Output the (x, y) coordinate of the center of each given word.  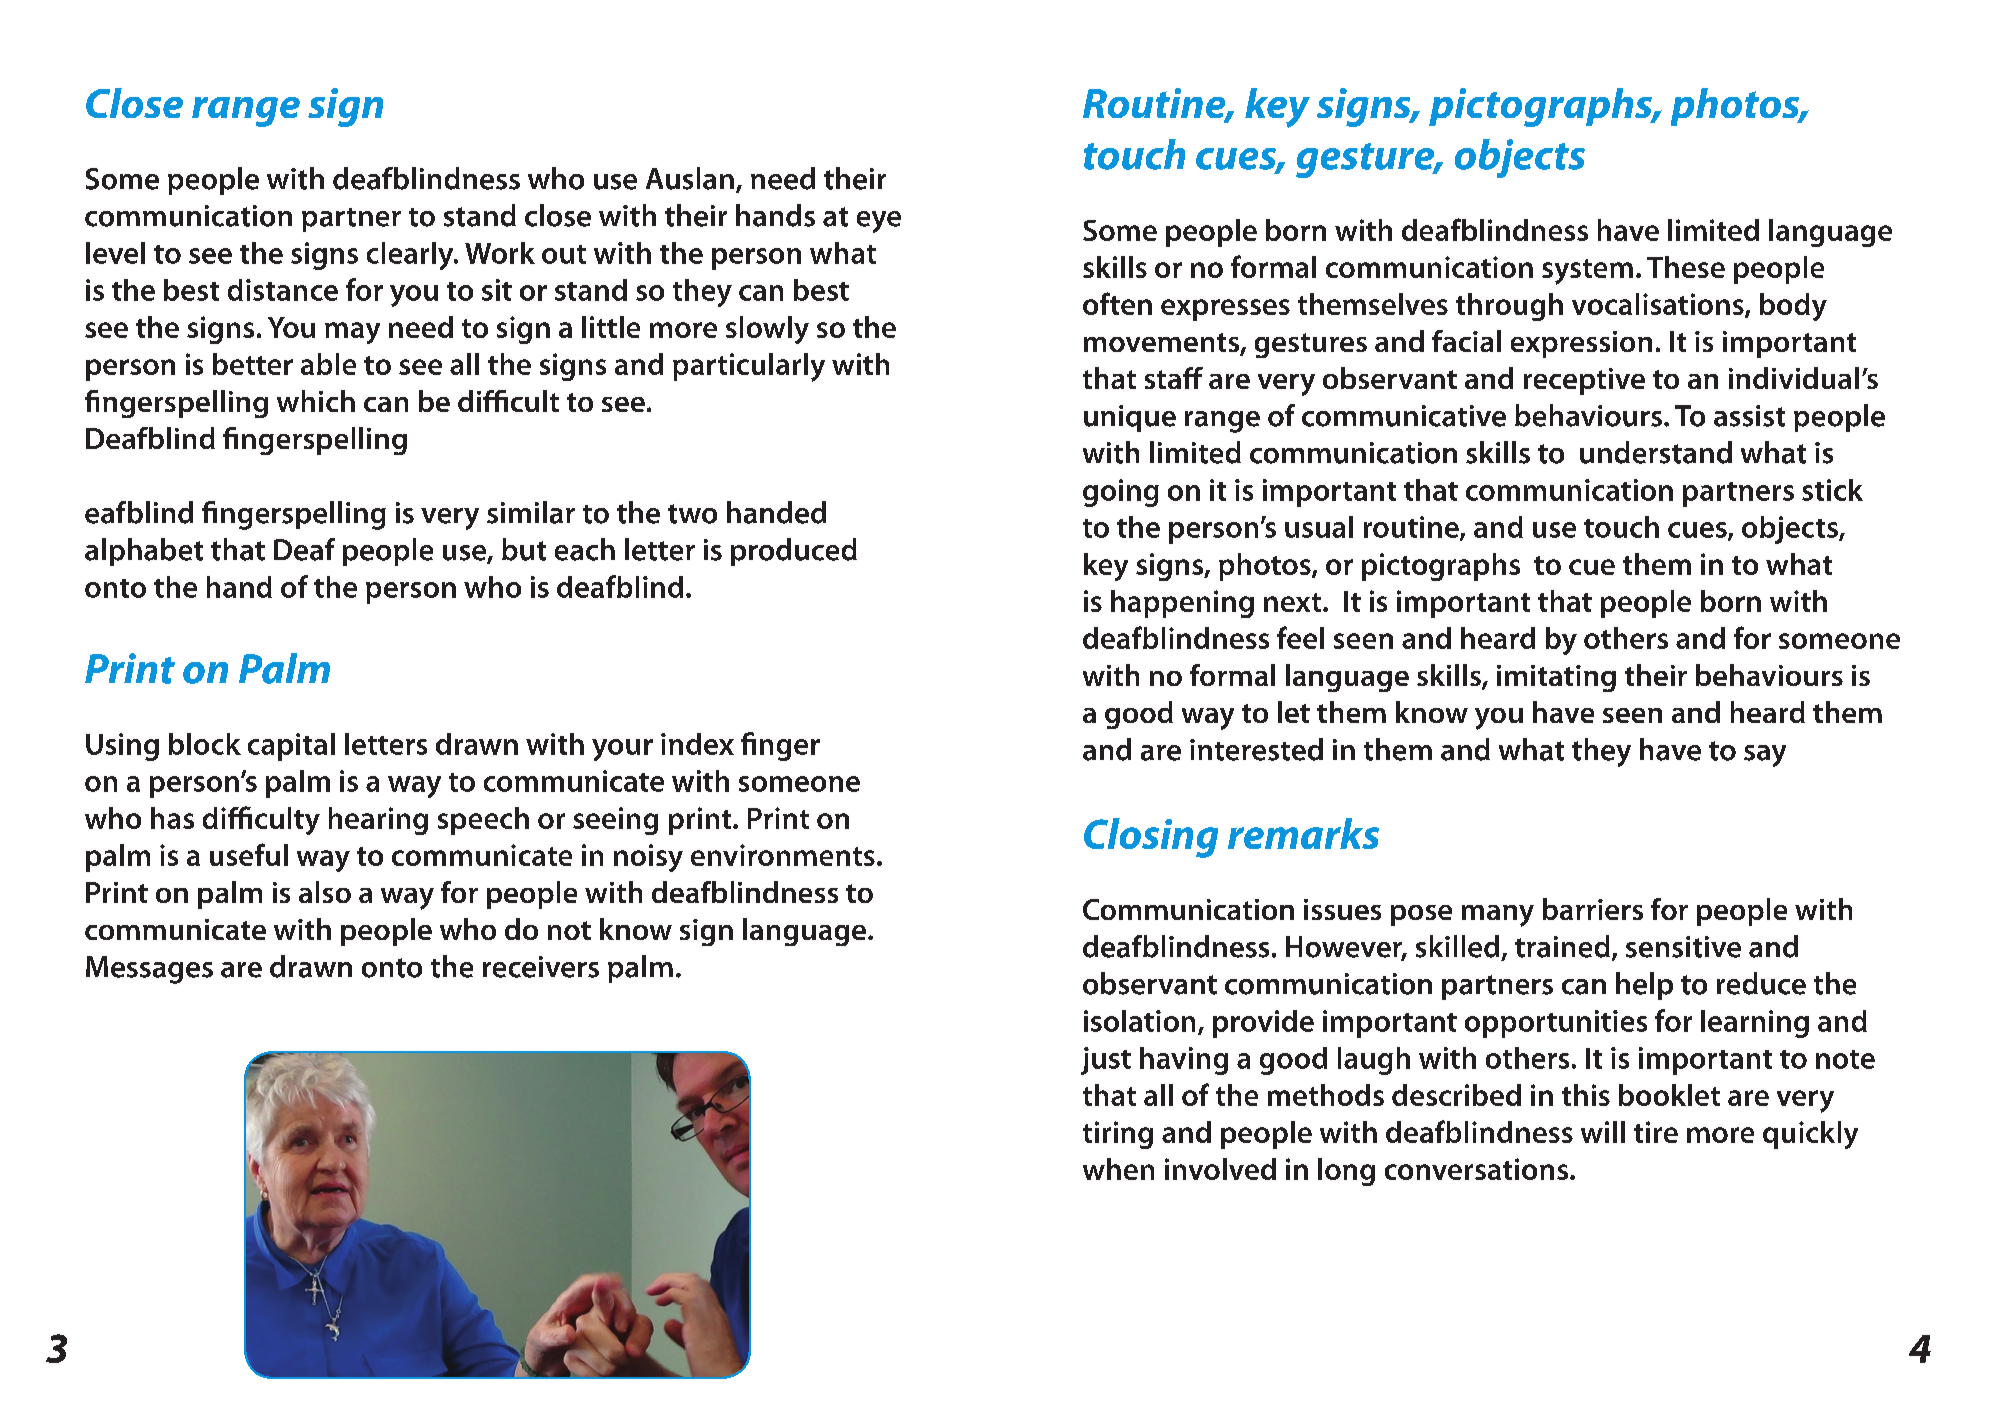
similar (531, 512)
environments (783, 855)
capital (291, 747)
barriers (1593, 909)
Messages (149, 970)
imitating (1556, 678)
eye (879, 222)
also (325, 892)
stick (1832, 490)
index (697, 744)
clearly (411, 256)
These (1686, 267)
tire (1656, 1132)
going (1121, 493)
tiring (1118, 1135)
